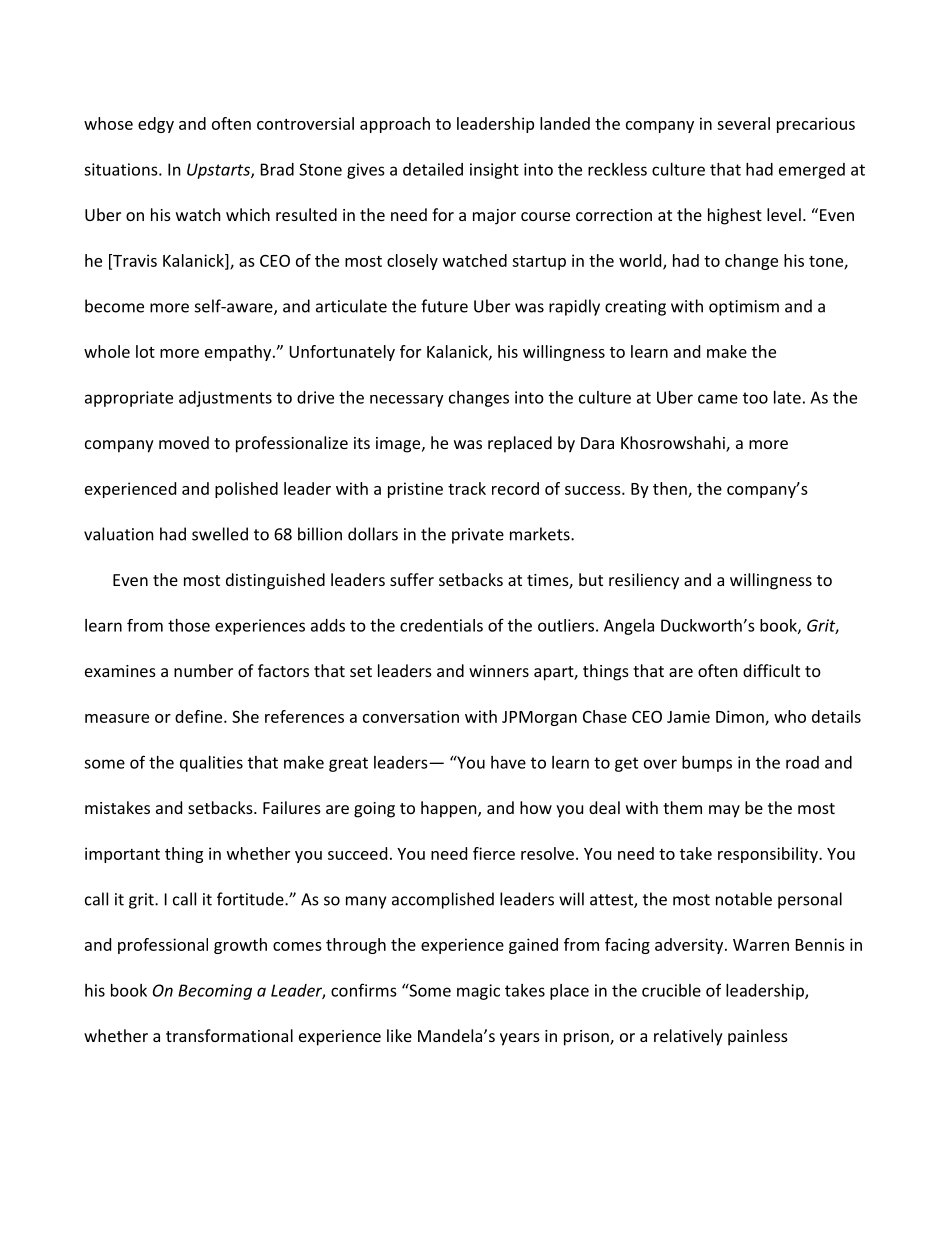  I want to click on Upstarts, so click(219, 171).
